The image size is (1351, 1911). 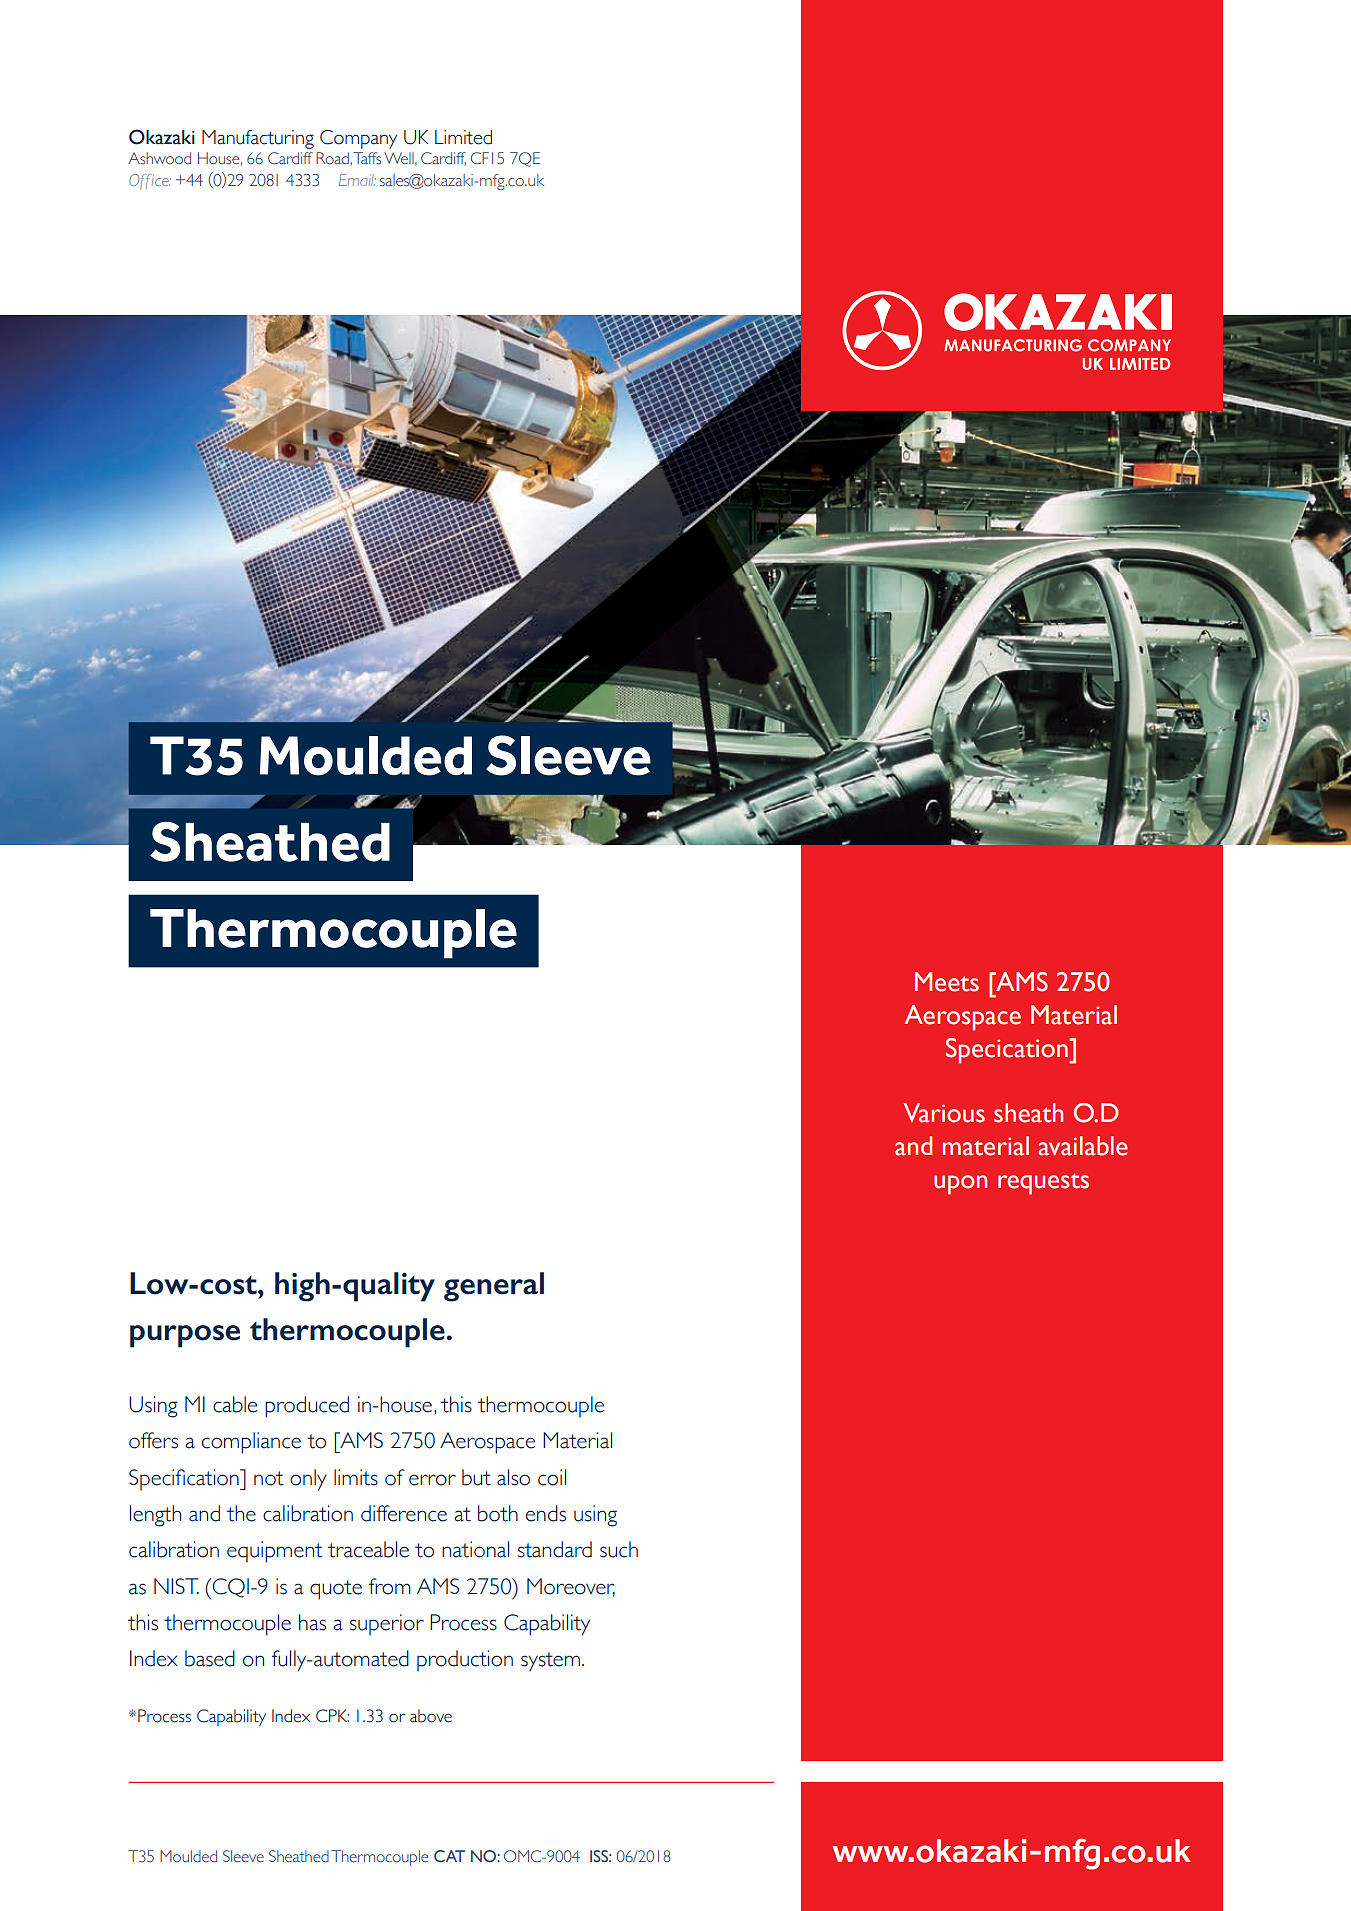 I want to click on general, so click(x=494, y=1287).
